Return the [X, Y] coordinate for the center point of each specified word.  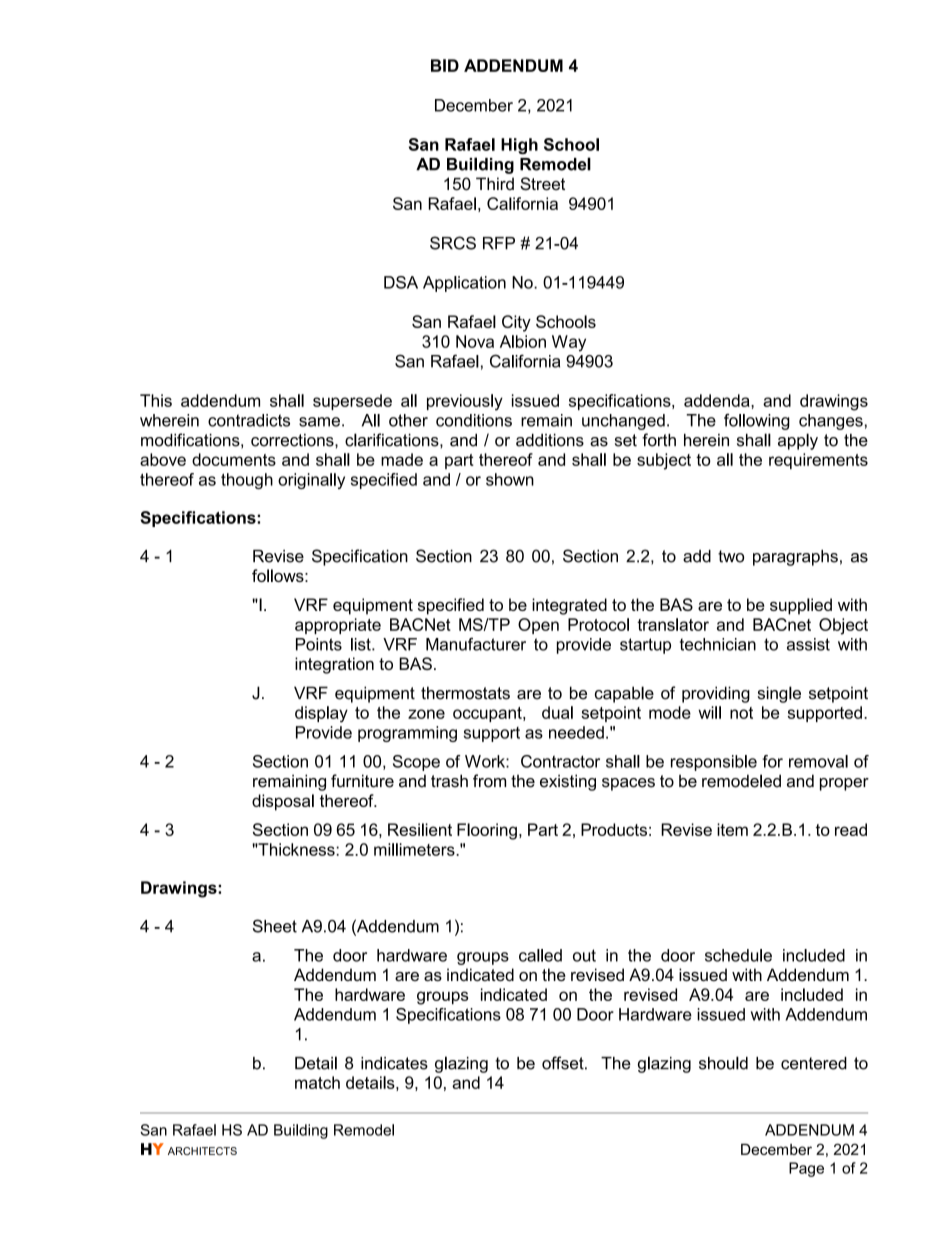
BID [445, 65]
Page [806, 1169]
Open [538, 626]
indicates [394, 1063]
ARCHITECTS [202, 1151]
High [519, 146]
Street [542, 184]
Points [319, 644]
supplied [801, 606]
